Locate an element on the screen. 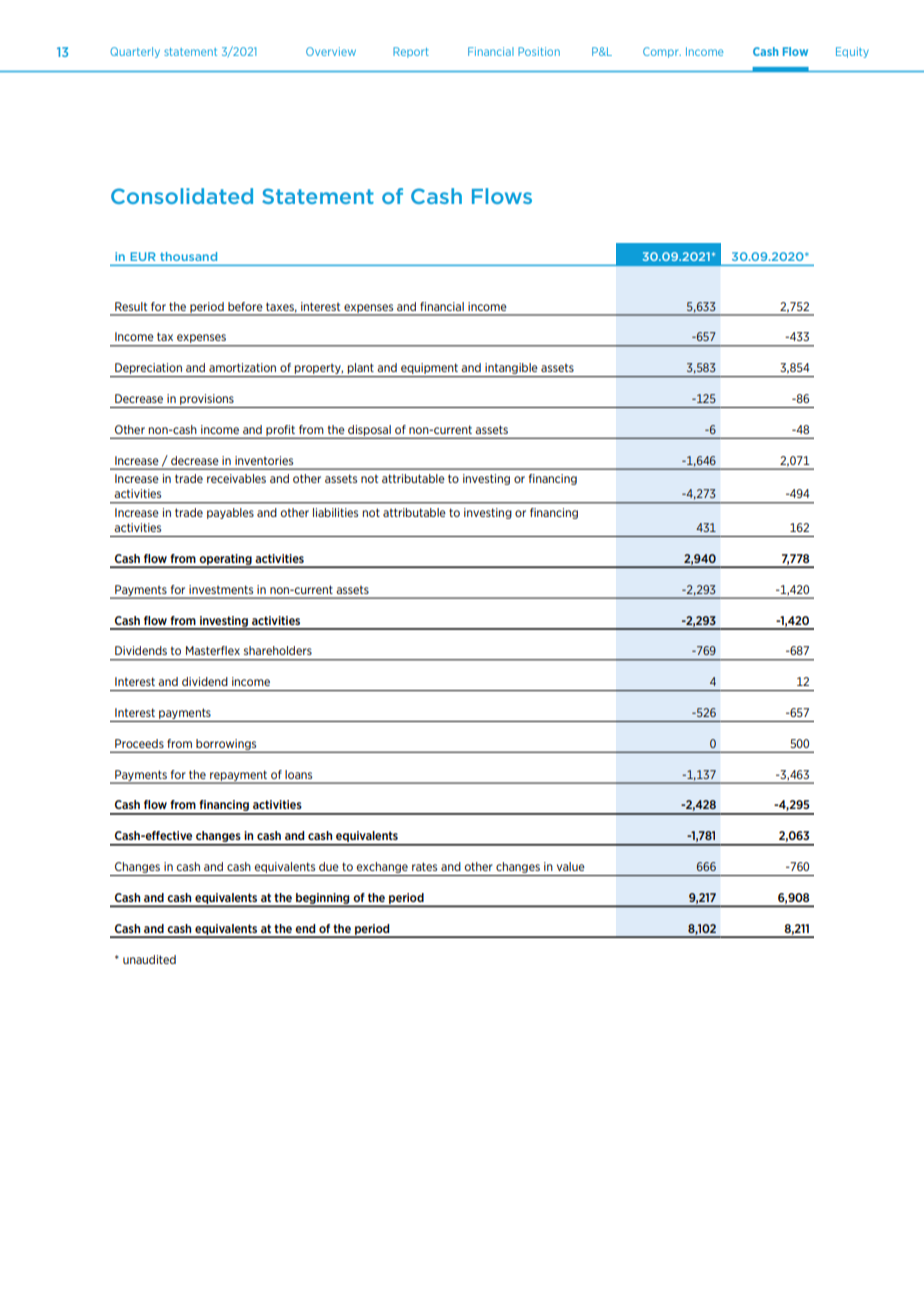 The width and height of the screenshot is (924, 1308). Position is located at coordinates (539, 51).
